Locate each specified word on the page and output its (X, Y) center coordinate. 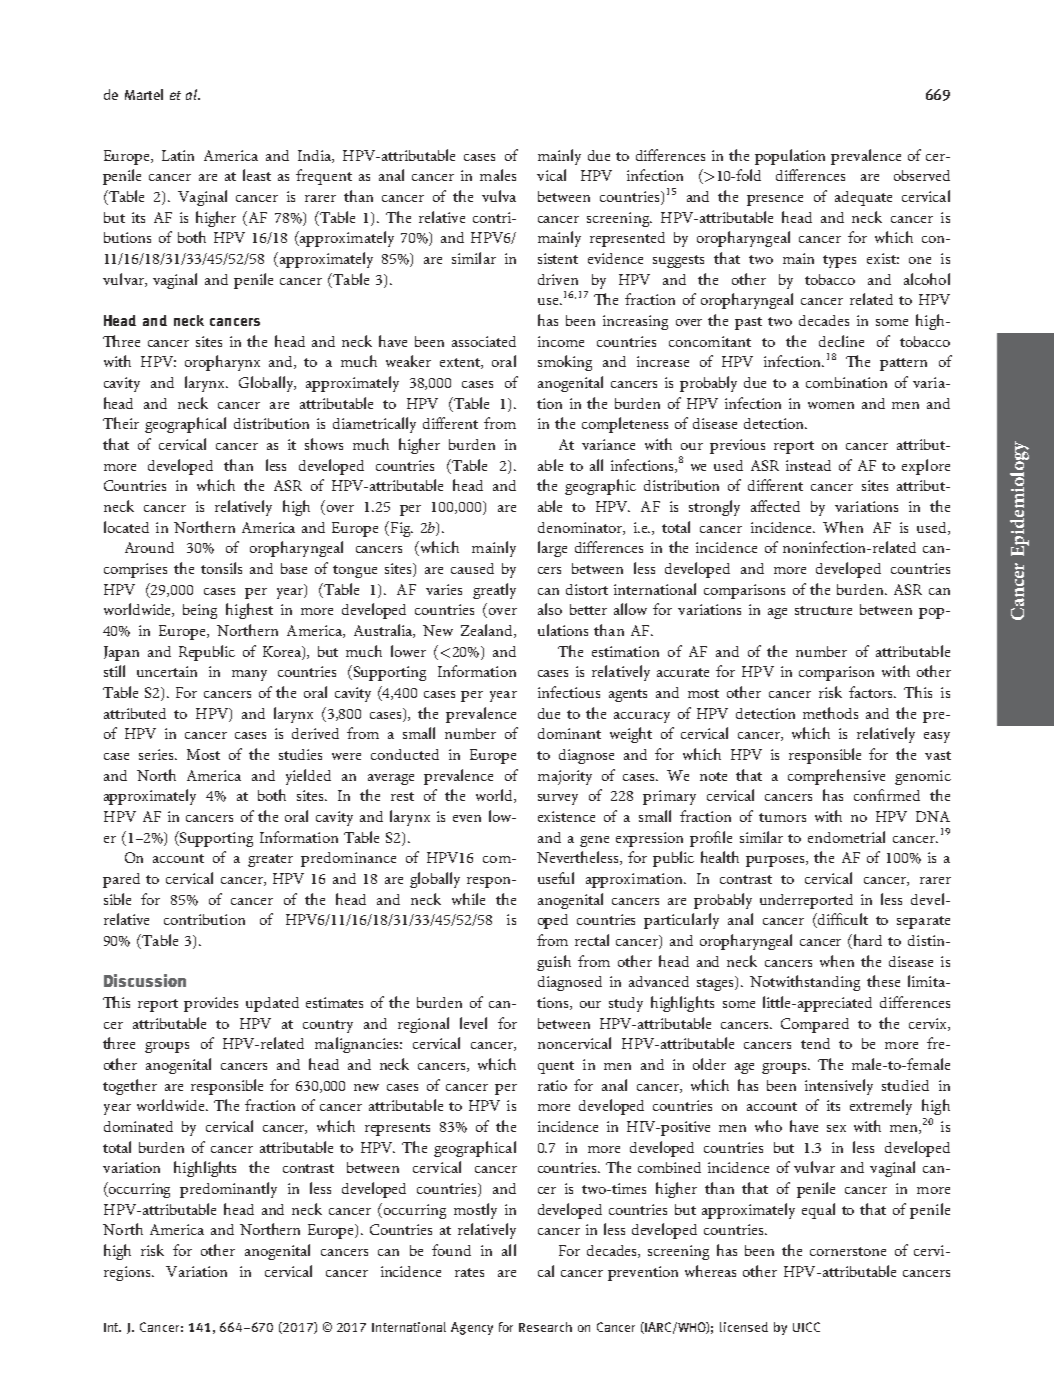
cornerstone (848, 1251)
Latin (178, 155)
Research (545, 1327)
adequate (863, 198)
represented (627, 239)
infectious (569, 692)
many (249, 675)
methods (830, 713)
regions (128, 1273)
